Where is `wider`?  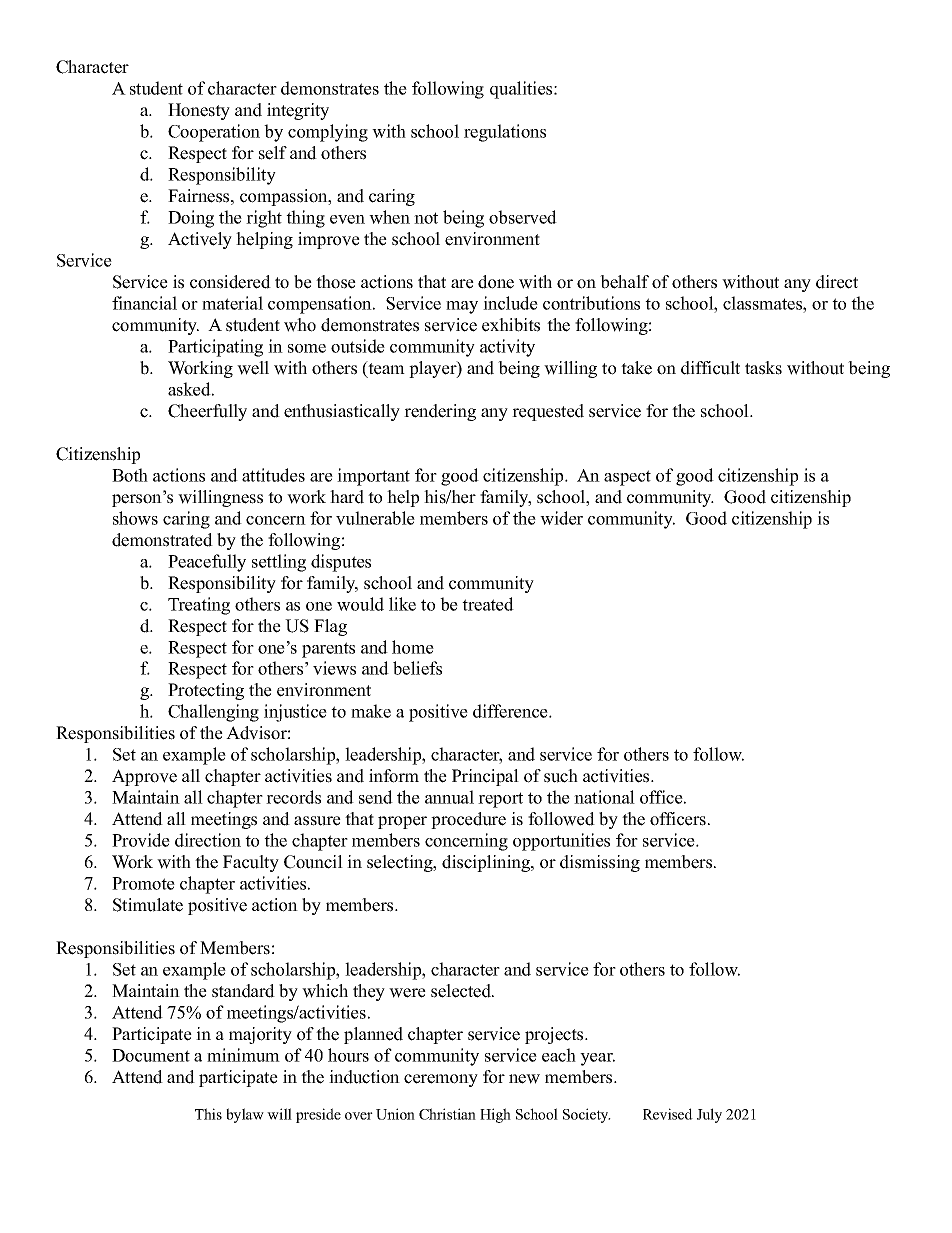
wider is located at coordinates (561, 518).
